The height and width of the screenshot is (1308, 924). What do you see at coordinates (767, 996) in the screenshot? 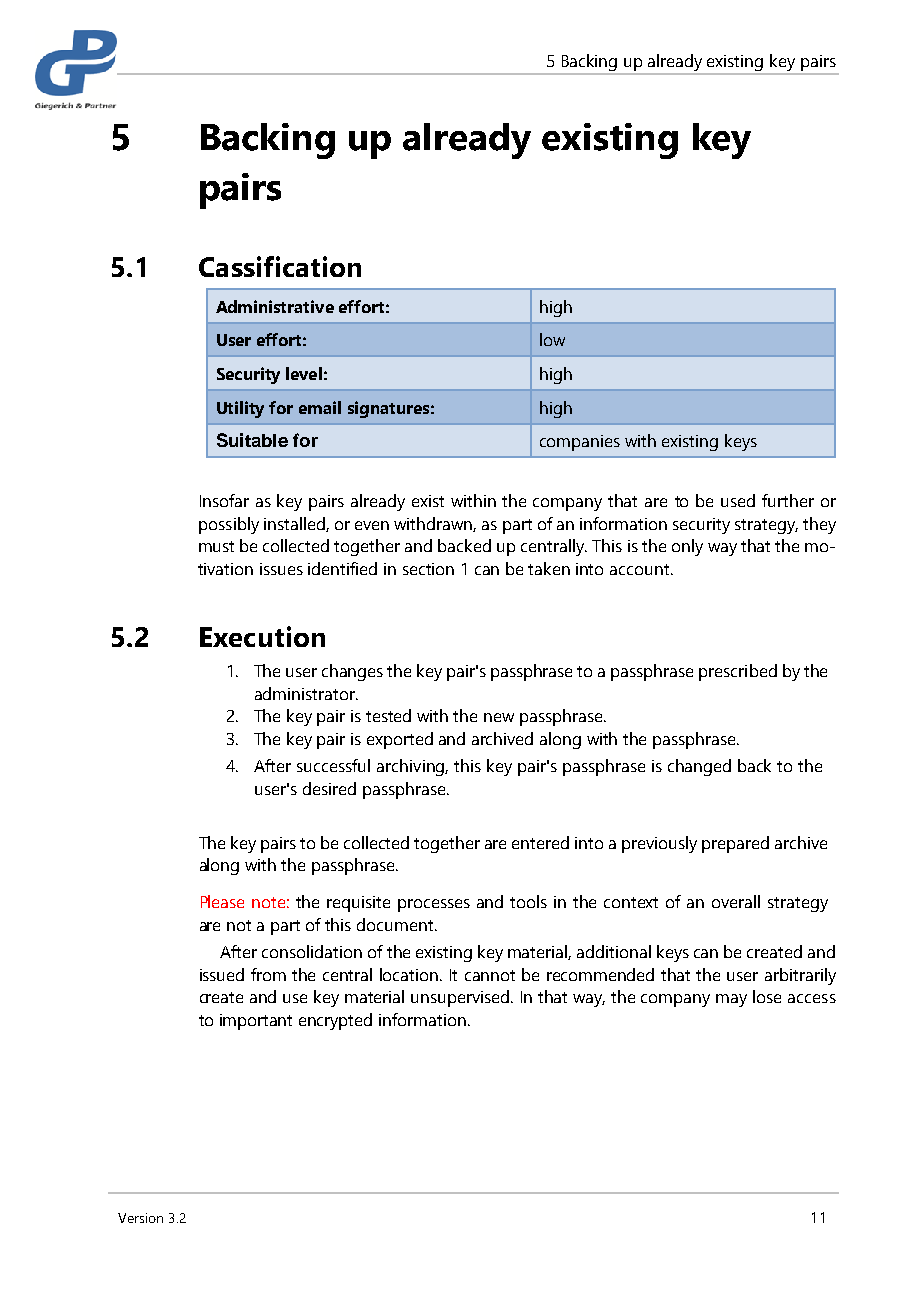
I see `lose` at bounding box center [767, 996].
